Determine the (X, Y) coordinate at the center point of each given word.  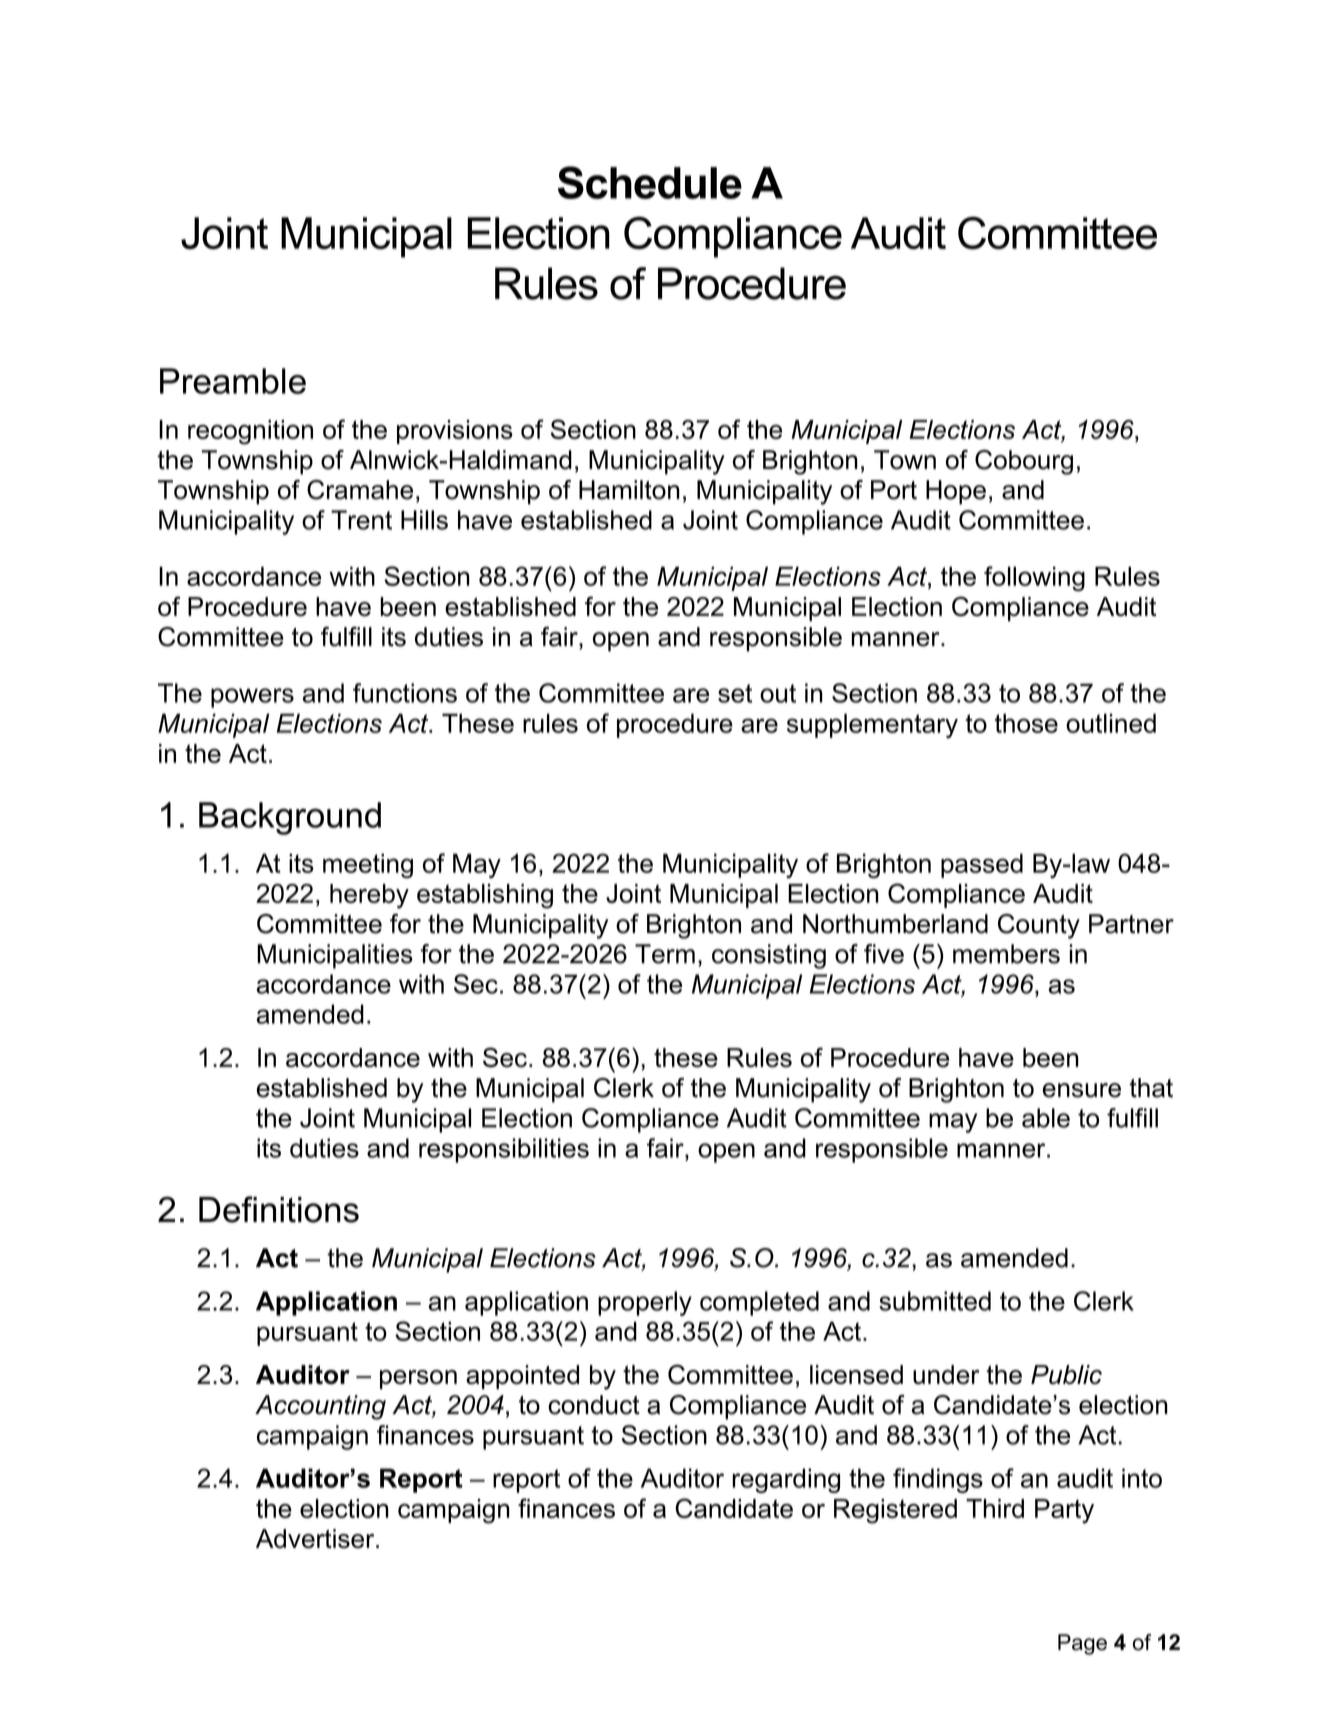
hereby (369, 896)
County (1039, 926)
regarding (786, 1480)
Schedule (650, 182)
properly (645, 1303)
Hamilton (629, 490)
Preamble (233, 381)
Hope (956, 492)
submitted (935, 1301)
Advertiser (316, 1539)
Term (665, 954)
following (1034, 578)
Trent (361, 520)
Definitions (279, 1209)
